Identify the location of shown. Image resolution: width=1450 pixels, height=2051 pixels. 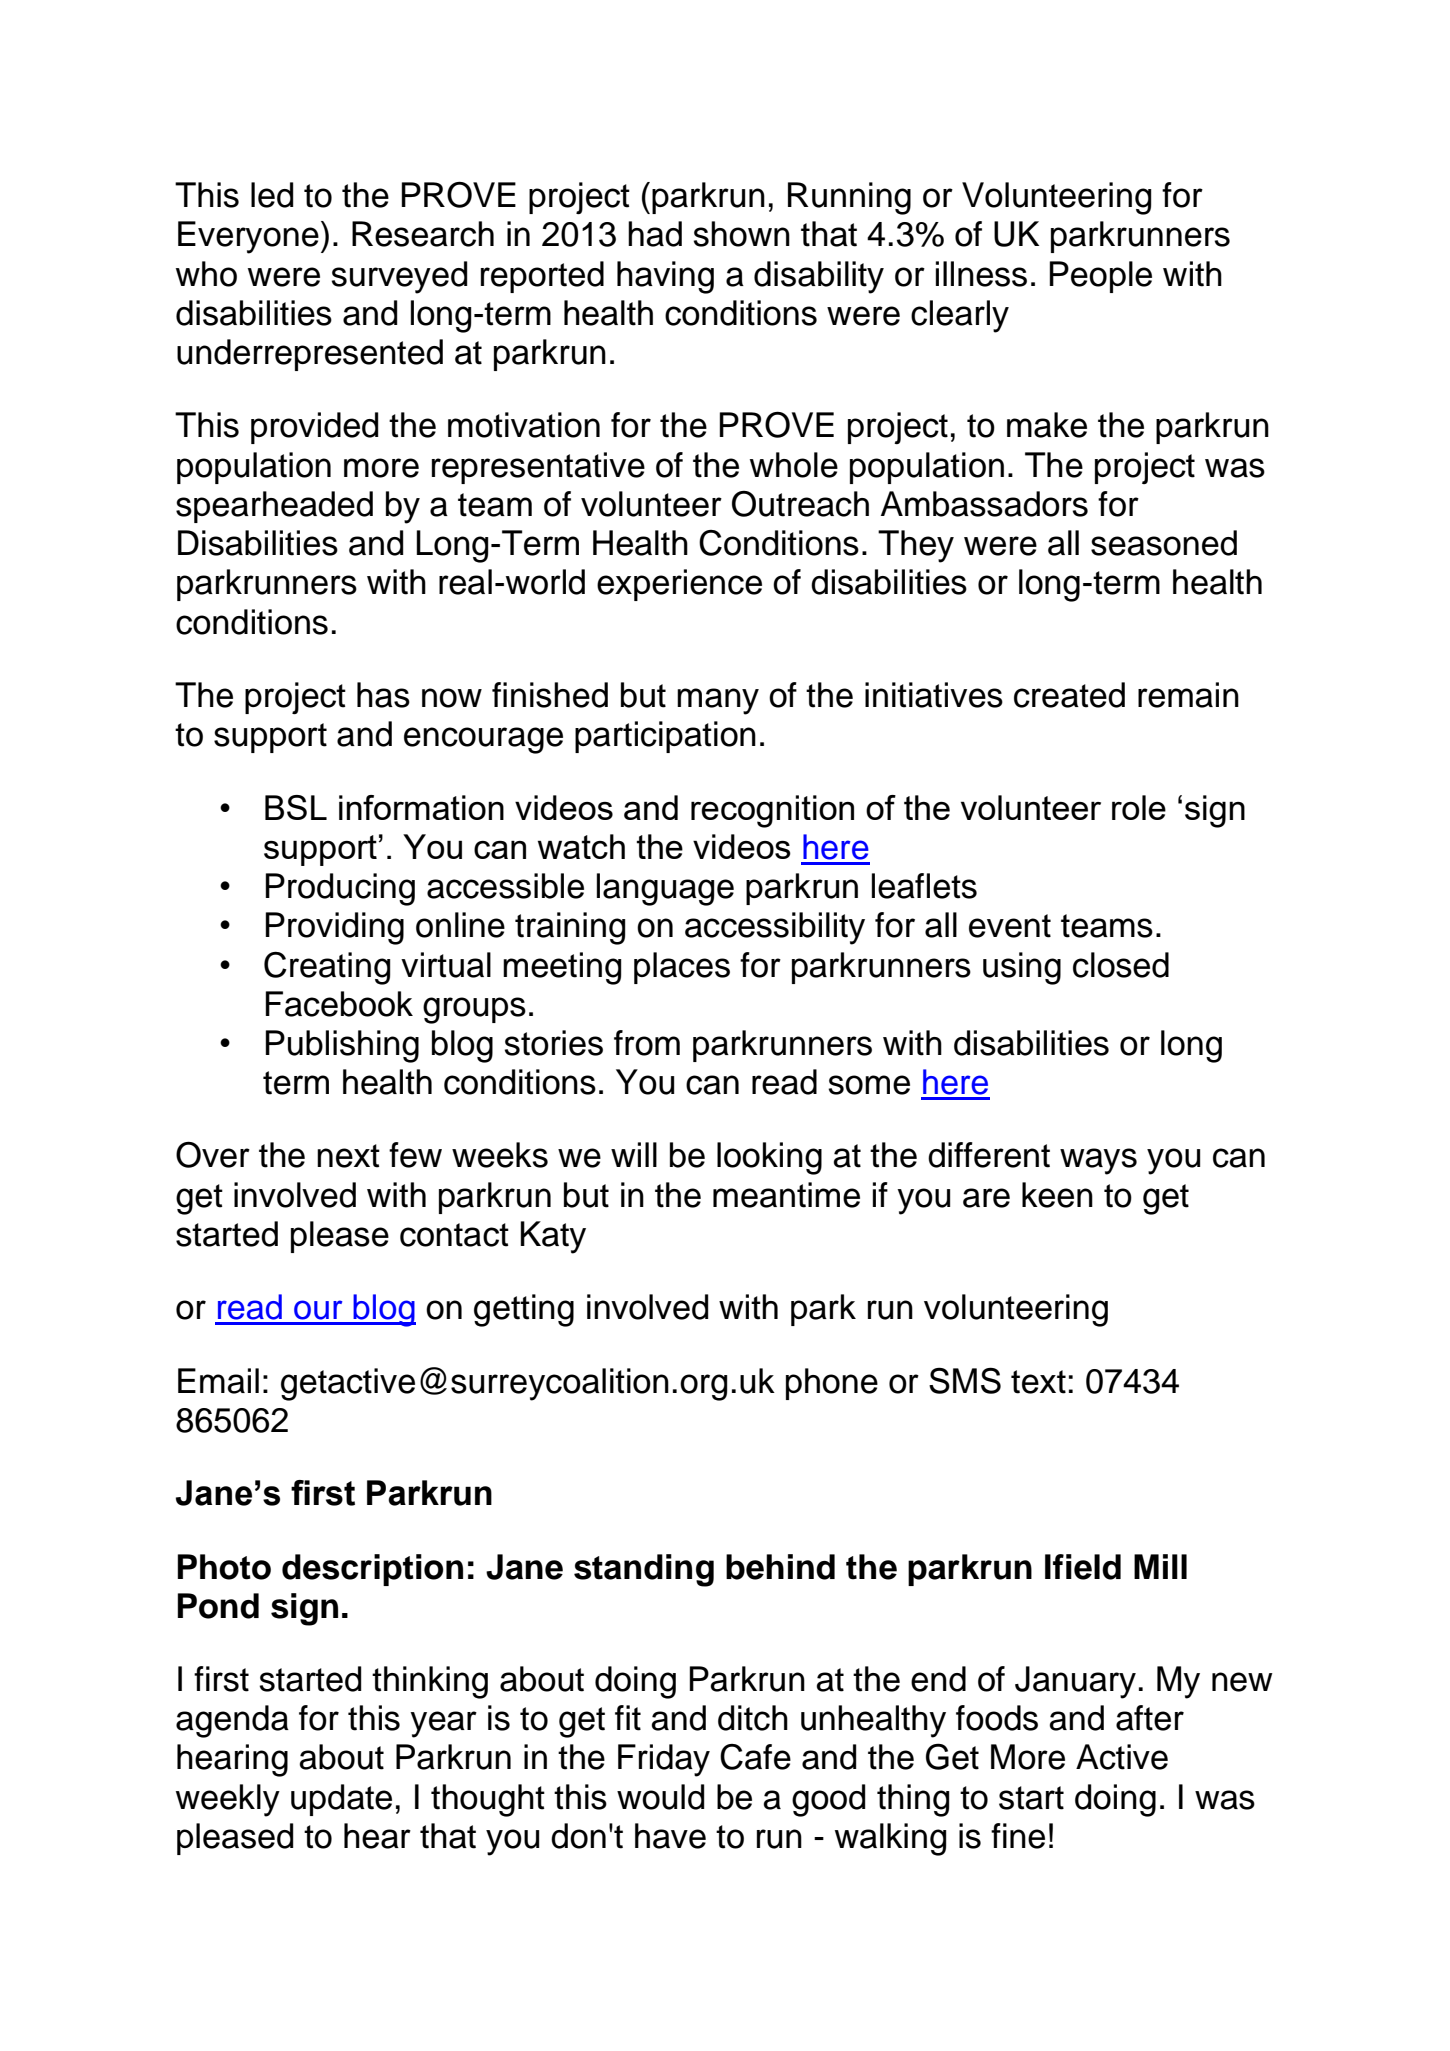
(741, 234).
